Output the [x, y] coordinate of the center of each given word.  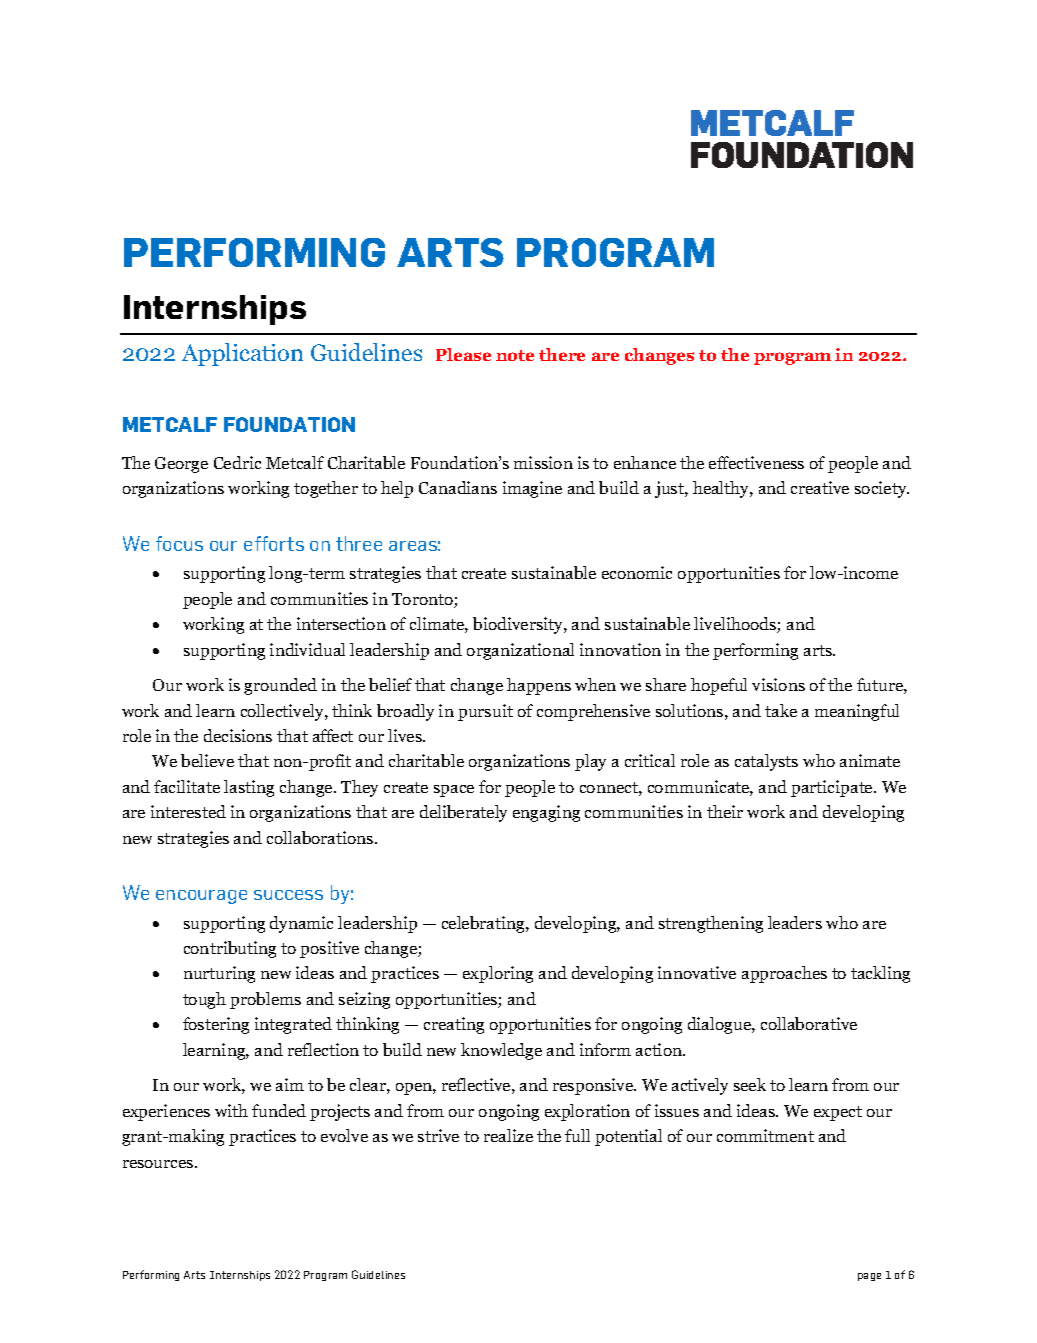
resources [159, 1164]
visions [778, 684]
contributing [230, 949]
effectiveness [756, 462]
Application [242, 354]
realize [508, 1135]
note [515, 355]
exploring [498, 974]
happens [539, 686]
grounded [280, 686]
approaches [784, 974]
